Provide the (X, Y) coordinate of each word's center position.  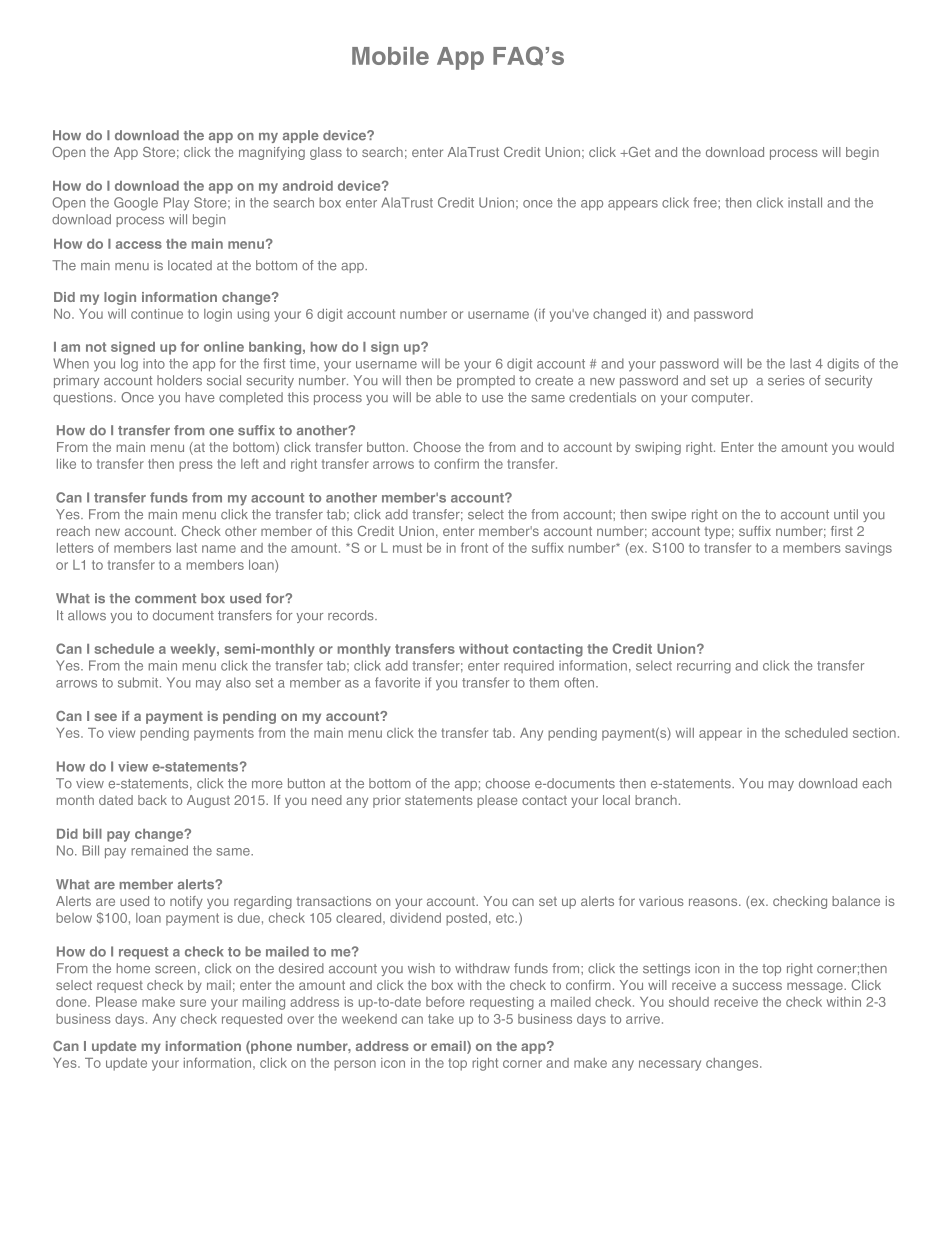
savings (868, 549)
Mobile (390, 56)
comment (165, 599)
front (474, 547)
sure (193, 1003)
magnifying (272, 153)
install (805, 202)
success (757, 986)
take (441, 1019)
